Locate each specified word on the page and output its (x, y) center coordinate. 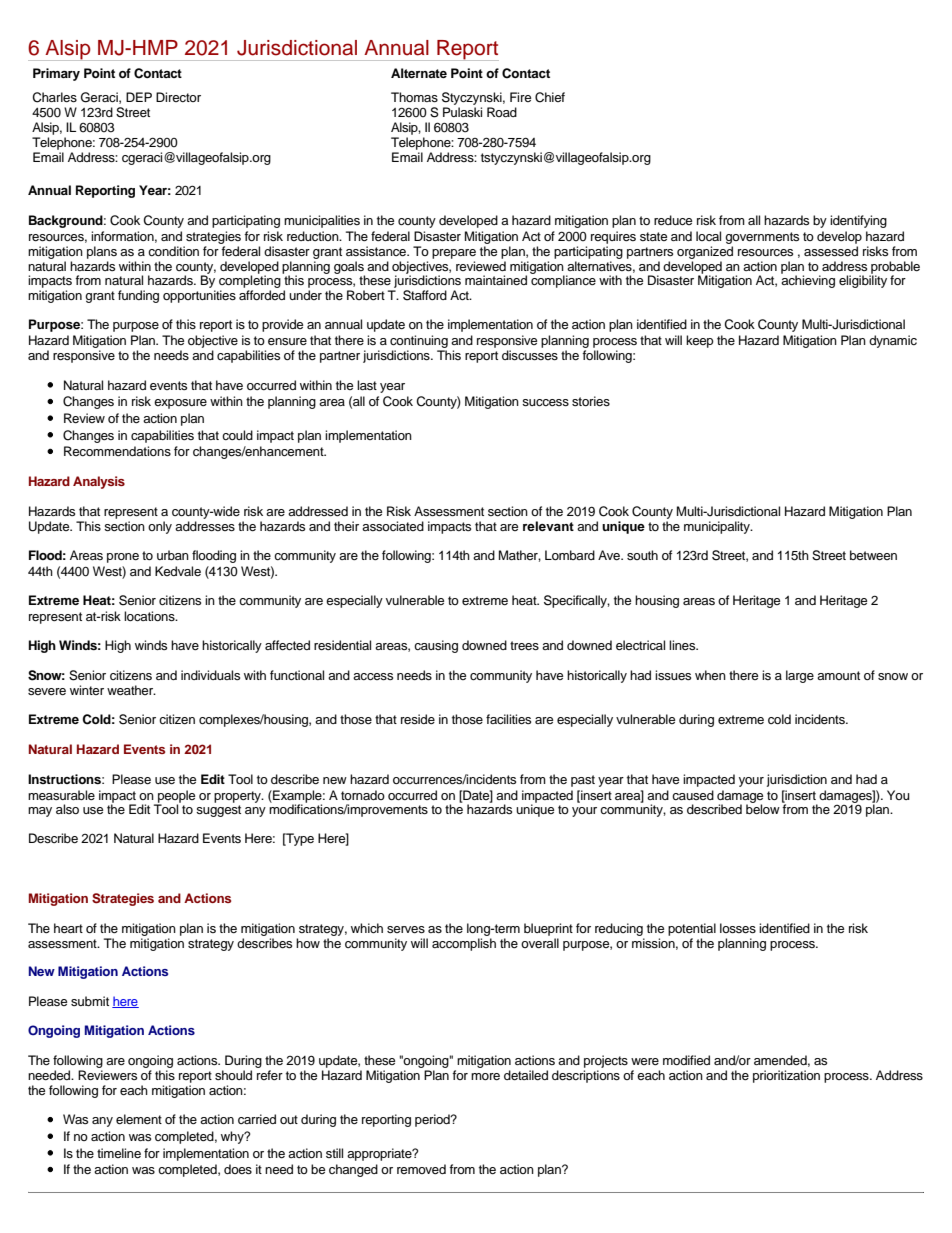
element (139, 1119)
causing (436, 646)
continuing (419, 341)
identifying (858, 221)
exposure (180, 404)
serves (406, 929)
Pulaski (462, 112)
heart (68, 928)
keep (700, 341)
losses (738, 928)
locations (150, 616)
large (800, 676)
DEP (139, 97)
